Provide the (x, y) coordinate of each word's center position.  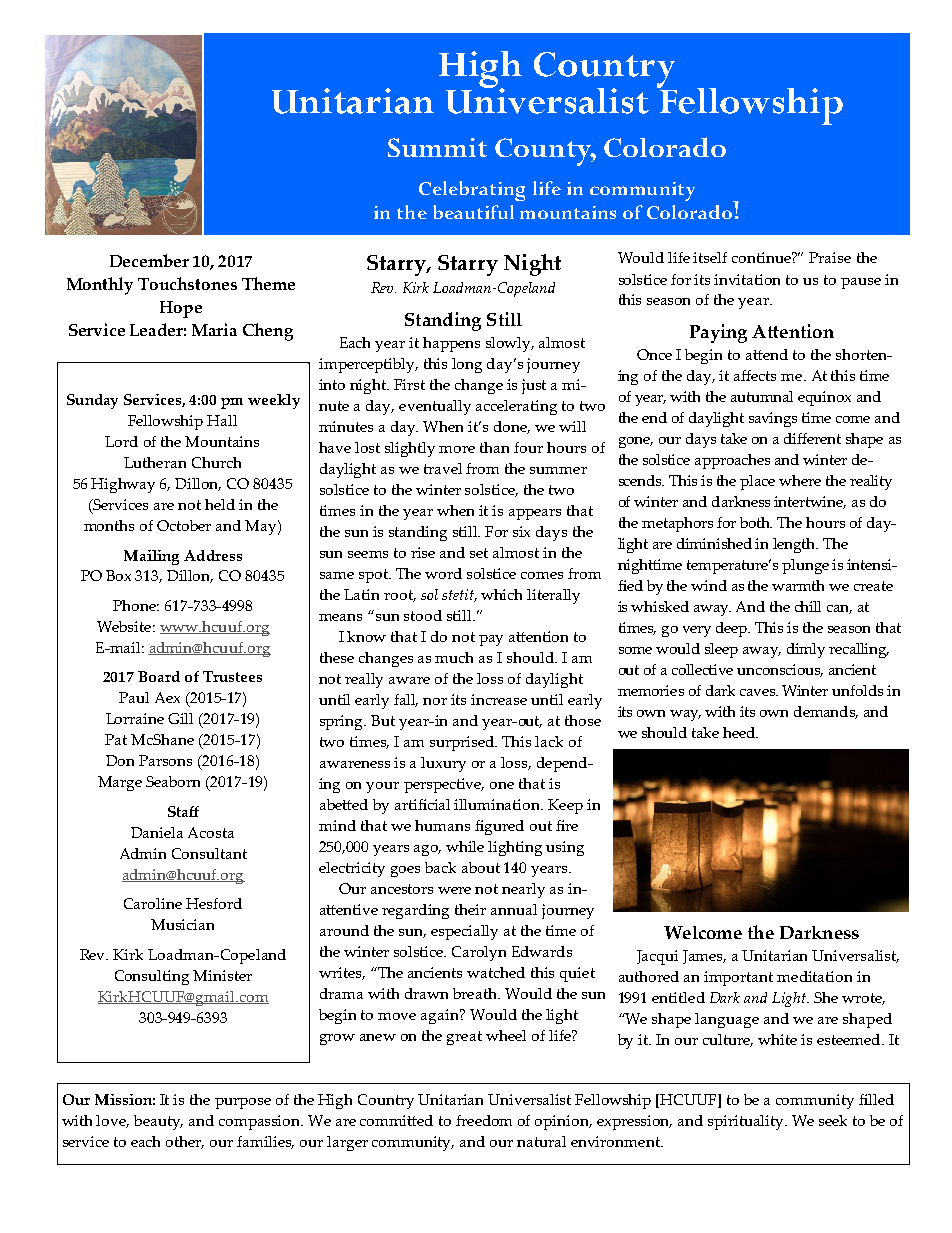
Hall (222, 420)
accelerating (516, 407)
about (481, 867)
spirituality (747, 1122)
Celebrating (472, 191)
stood (423, 615)
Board (159, 676)
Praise (830, 257)
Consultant (209, 853)
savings (773, 419)
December (149, 260)
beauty (158, 1122)
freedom (484, 1120)
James (704, 957)
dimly (806, 650)
